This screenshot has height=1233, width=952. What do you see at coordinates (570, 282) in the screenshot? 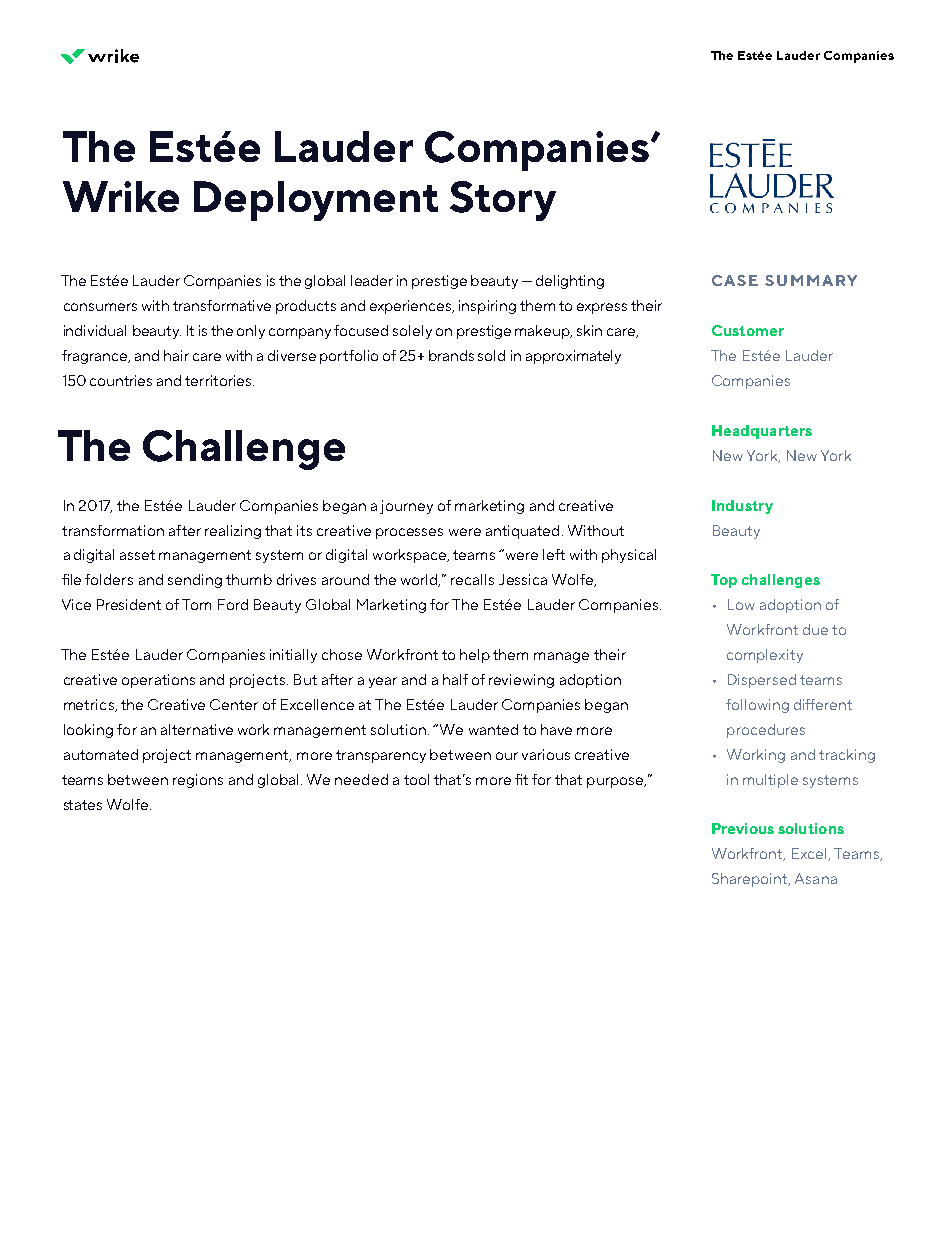
I see `delighting` at bounding box center [570, 282].
